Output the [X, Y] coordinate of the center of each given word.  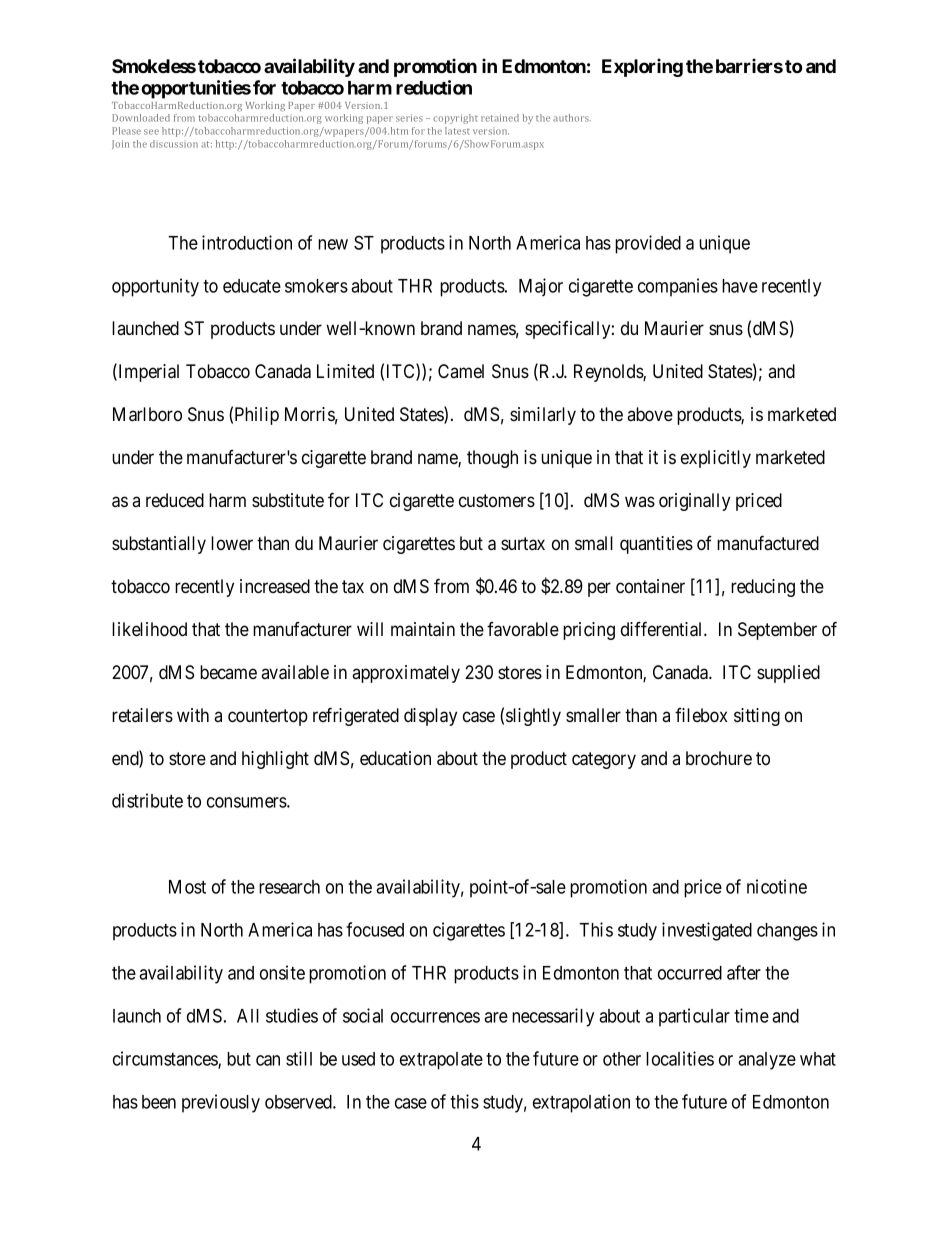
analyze [767, 1061]
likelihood [149, 629]
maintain [423, 629]
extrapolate [441, 1061]
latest [457, 131]
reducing [763, 588]
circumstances [166, 1059]
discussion [174, 144]
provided [648, 244]
